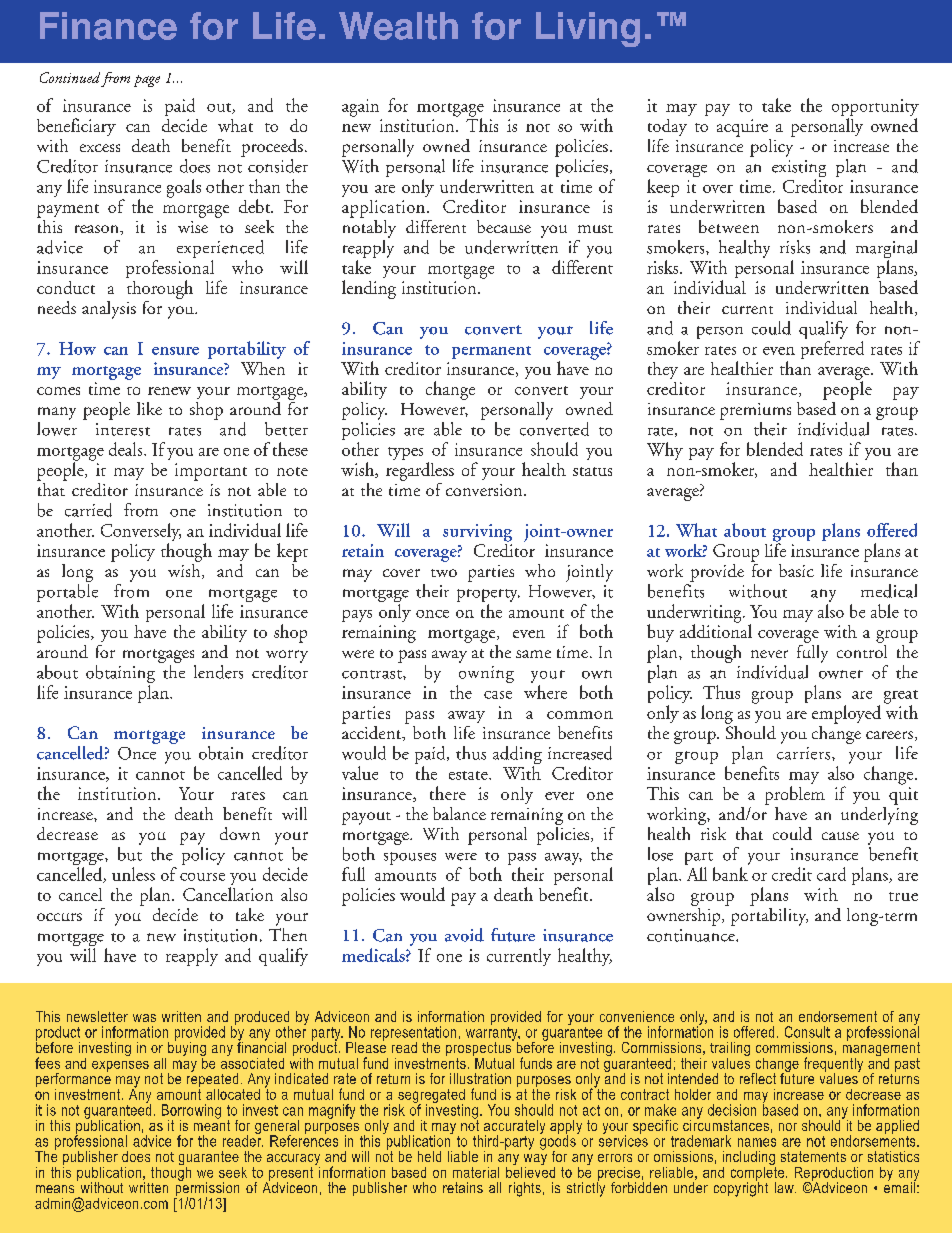 The width and height of the page is (952, 1233). I want to click on Wealth, so click(398, 26).
